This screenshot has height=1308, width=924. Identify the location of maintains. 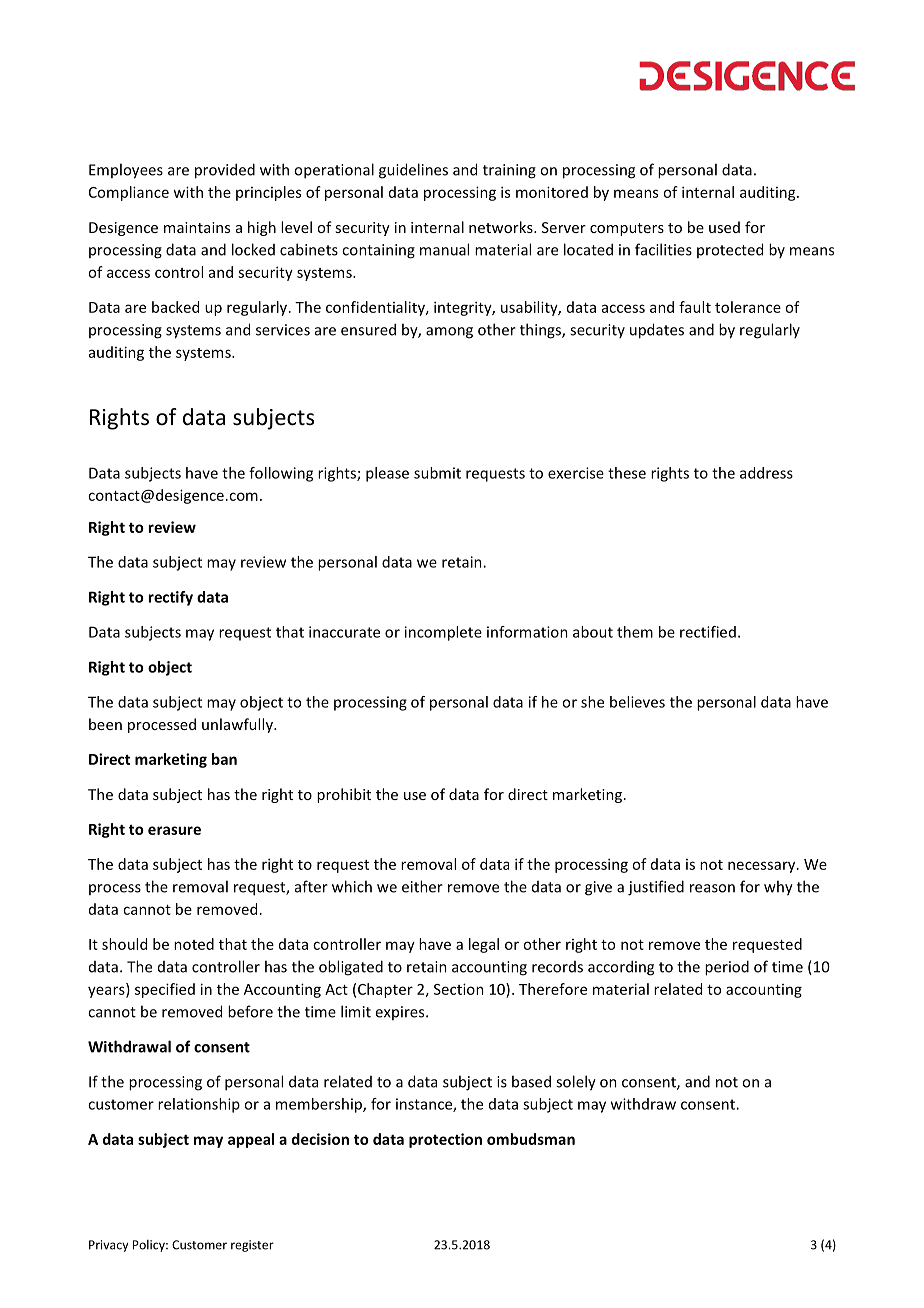
(197, 227).
